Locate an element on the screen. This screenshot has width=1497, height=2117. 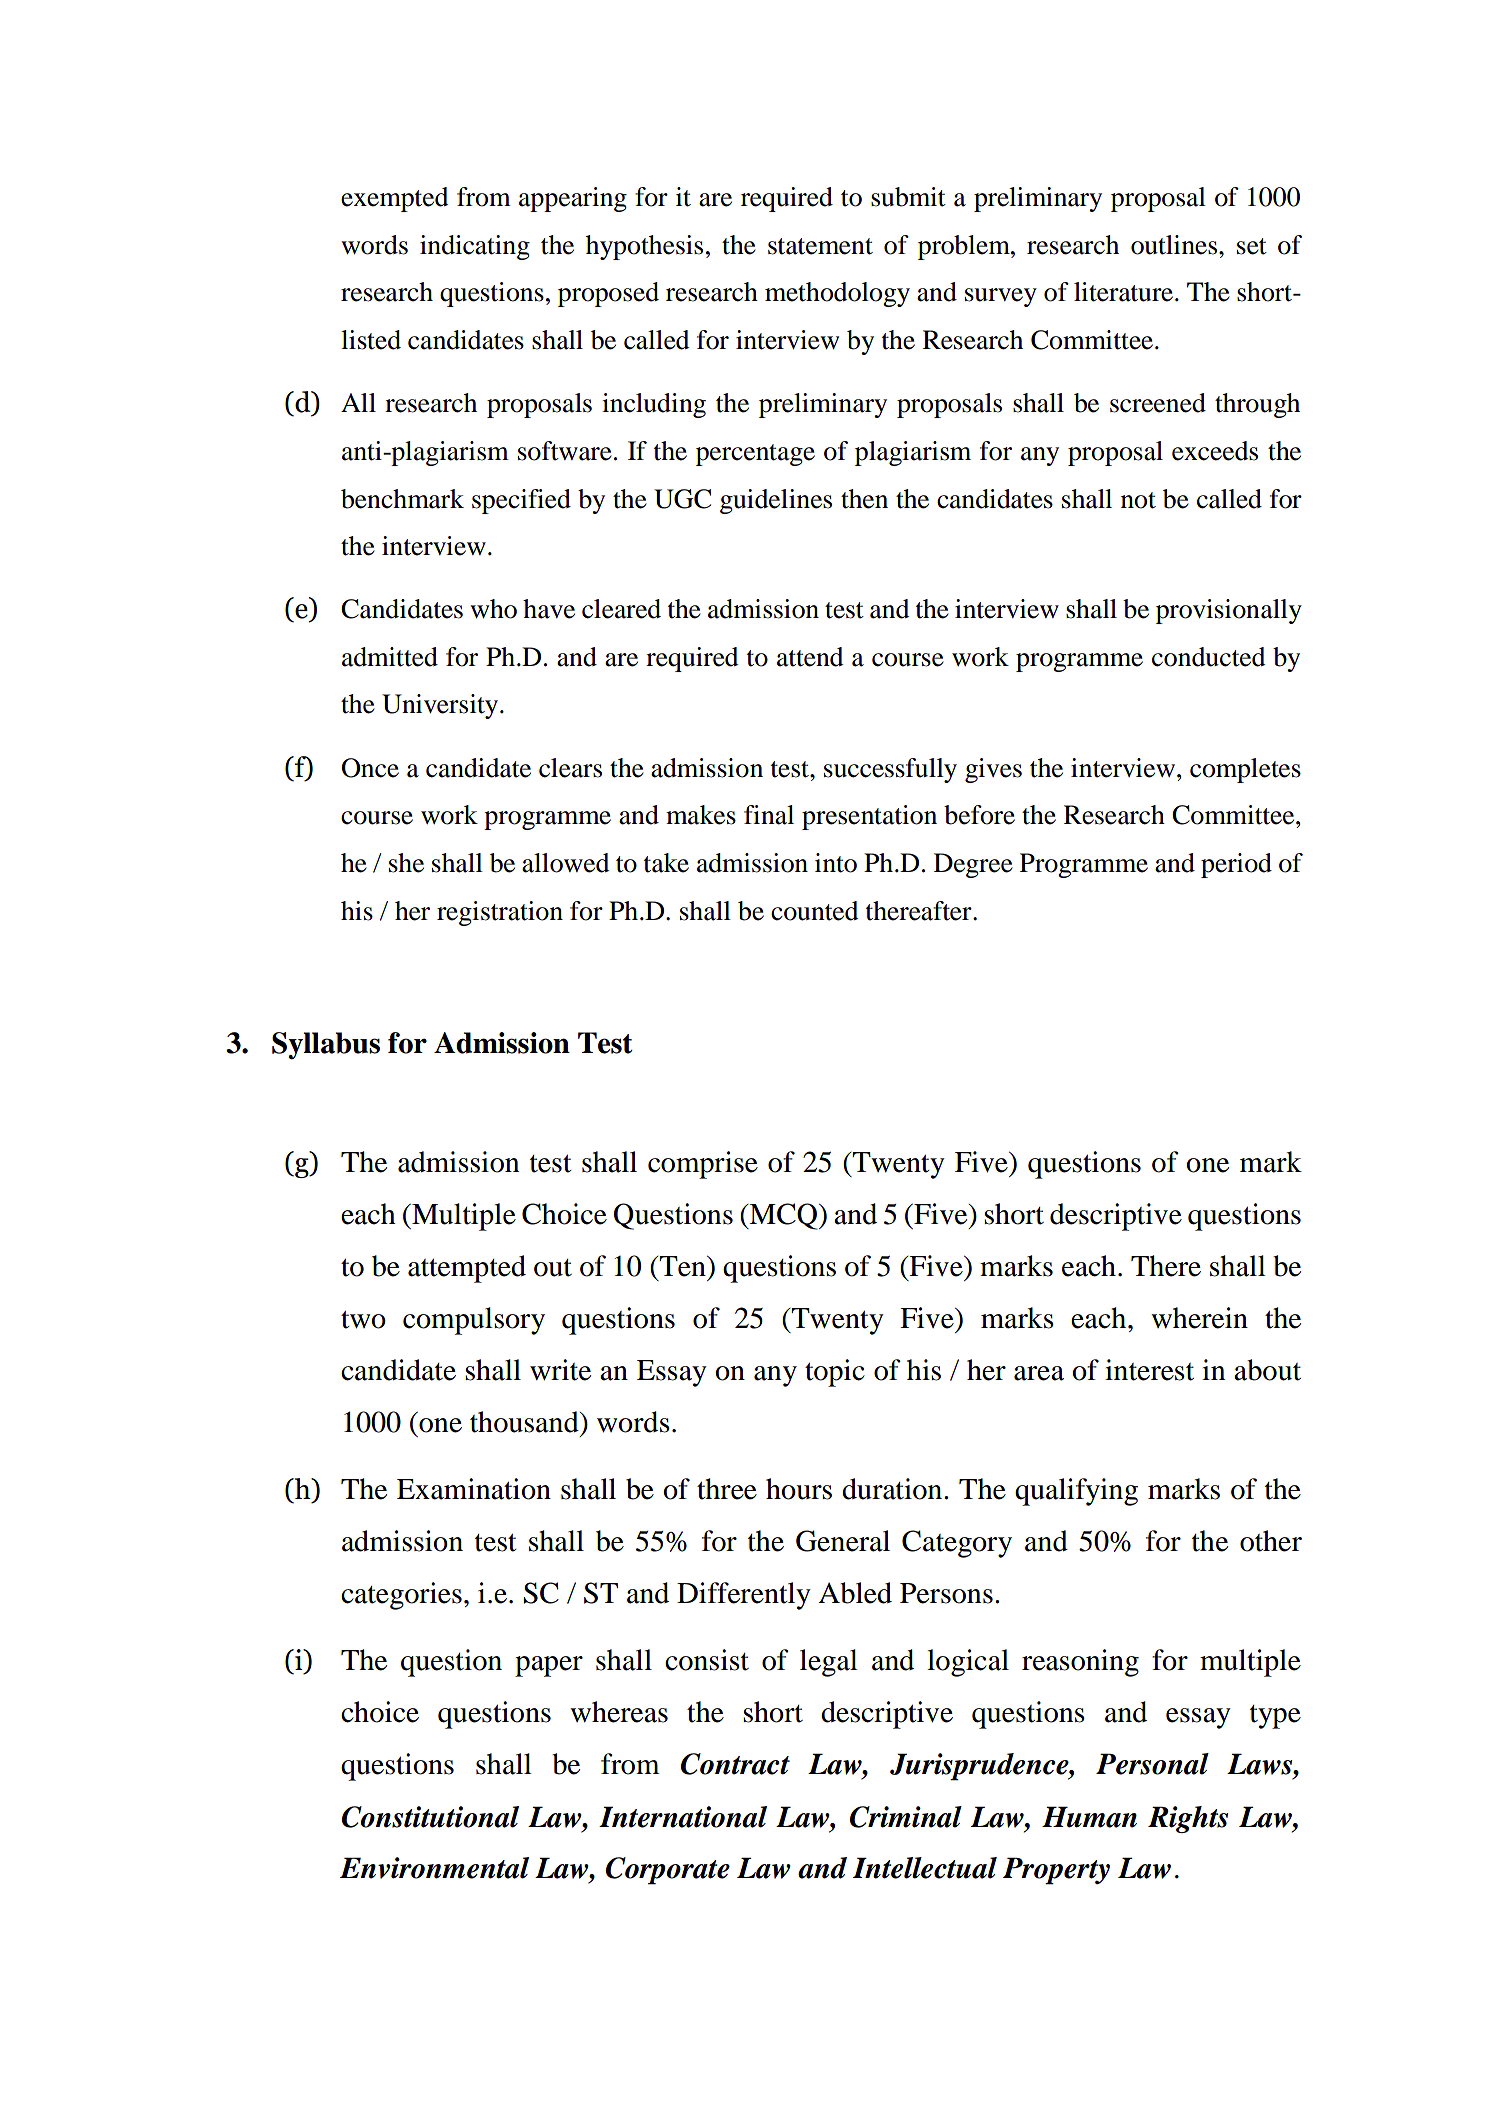
completes is located at coordinates (1245, 770).
